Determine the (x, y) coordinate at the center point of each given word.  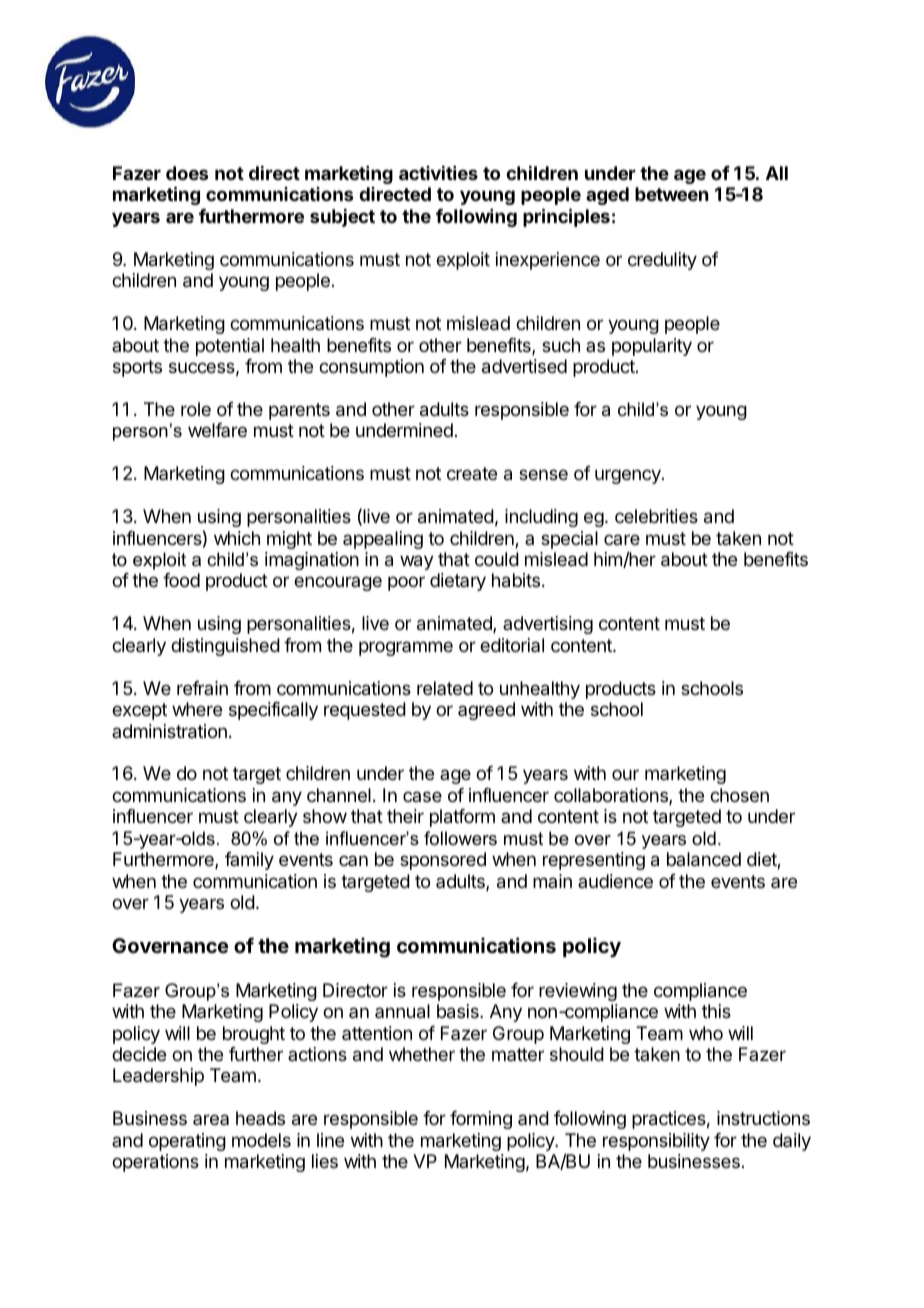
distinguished (225, 647)
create (472, 473)
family (249, 861)
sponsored (443, 861)
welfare (217, 430)
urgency (629, 476)
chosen (739, 795)
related (445, 688)
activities (438, 173)
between (671, 194)
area (211, 1119)
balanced (704, 859)
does (187, 173)
